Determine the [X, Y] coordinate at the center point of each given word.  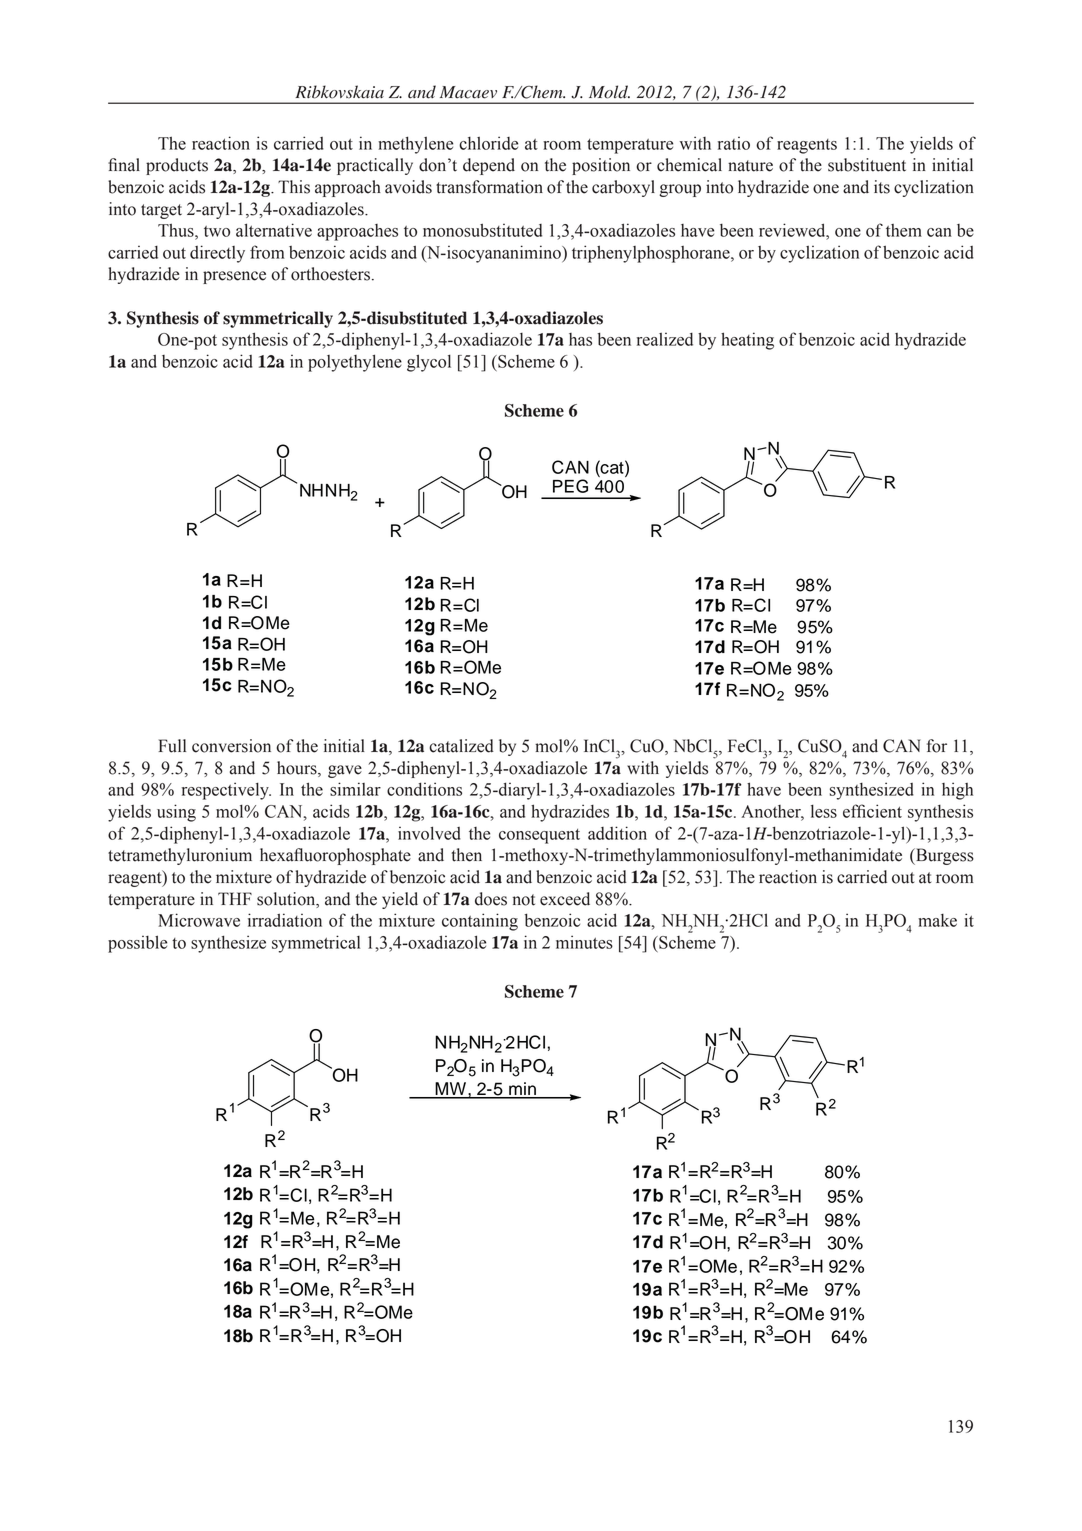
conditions [424, 789]
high [957, 791]
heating [747, 341]
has [580, 339]
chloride [488, 143]
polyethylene [355, 363]
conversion [231, 746]
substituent [867, 165]
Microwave [199, 920]
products [177, 166]
